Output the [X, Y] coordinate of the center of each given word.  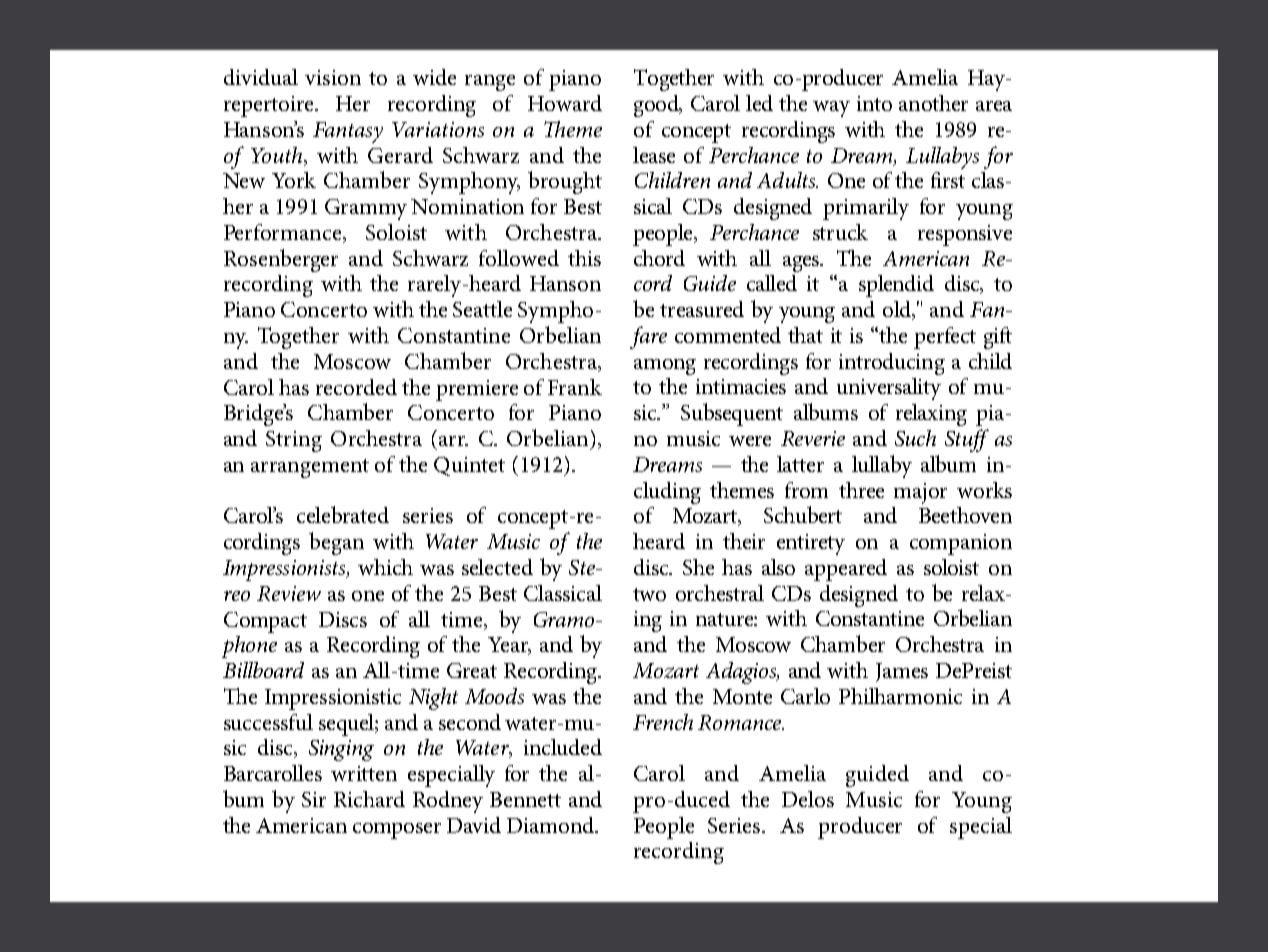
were [750, 441]
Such [915, 438]
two [649, 594]
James [902, 672]
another [933, 103]
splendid [896, 286]
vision [333, 77]
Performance [284, 233]
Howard [565, 103]
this [584, 258]
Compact [265, 622]
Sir [314, 799]
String [294, 441]
